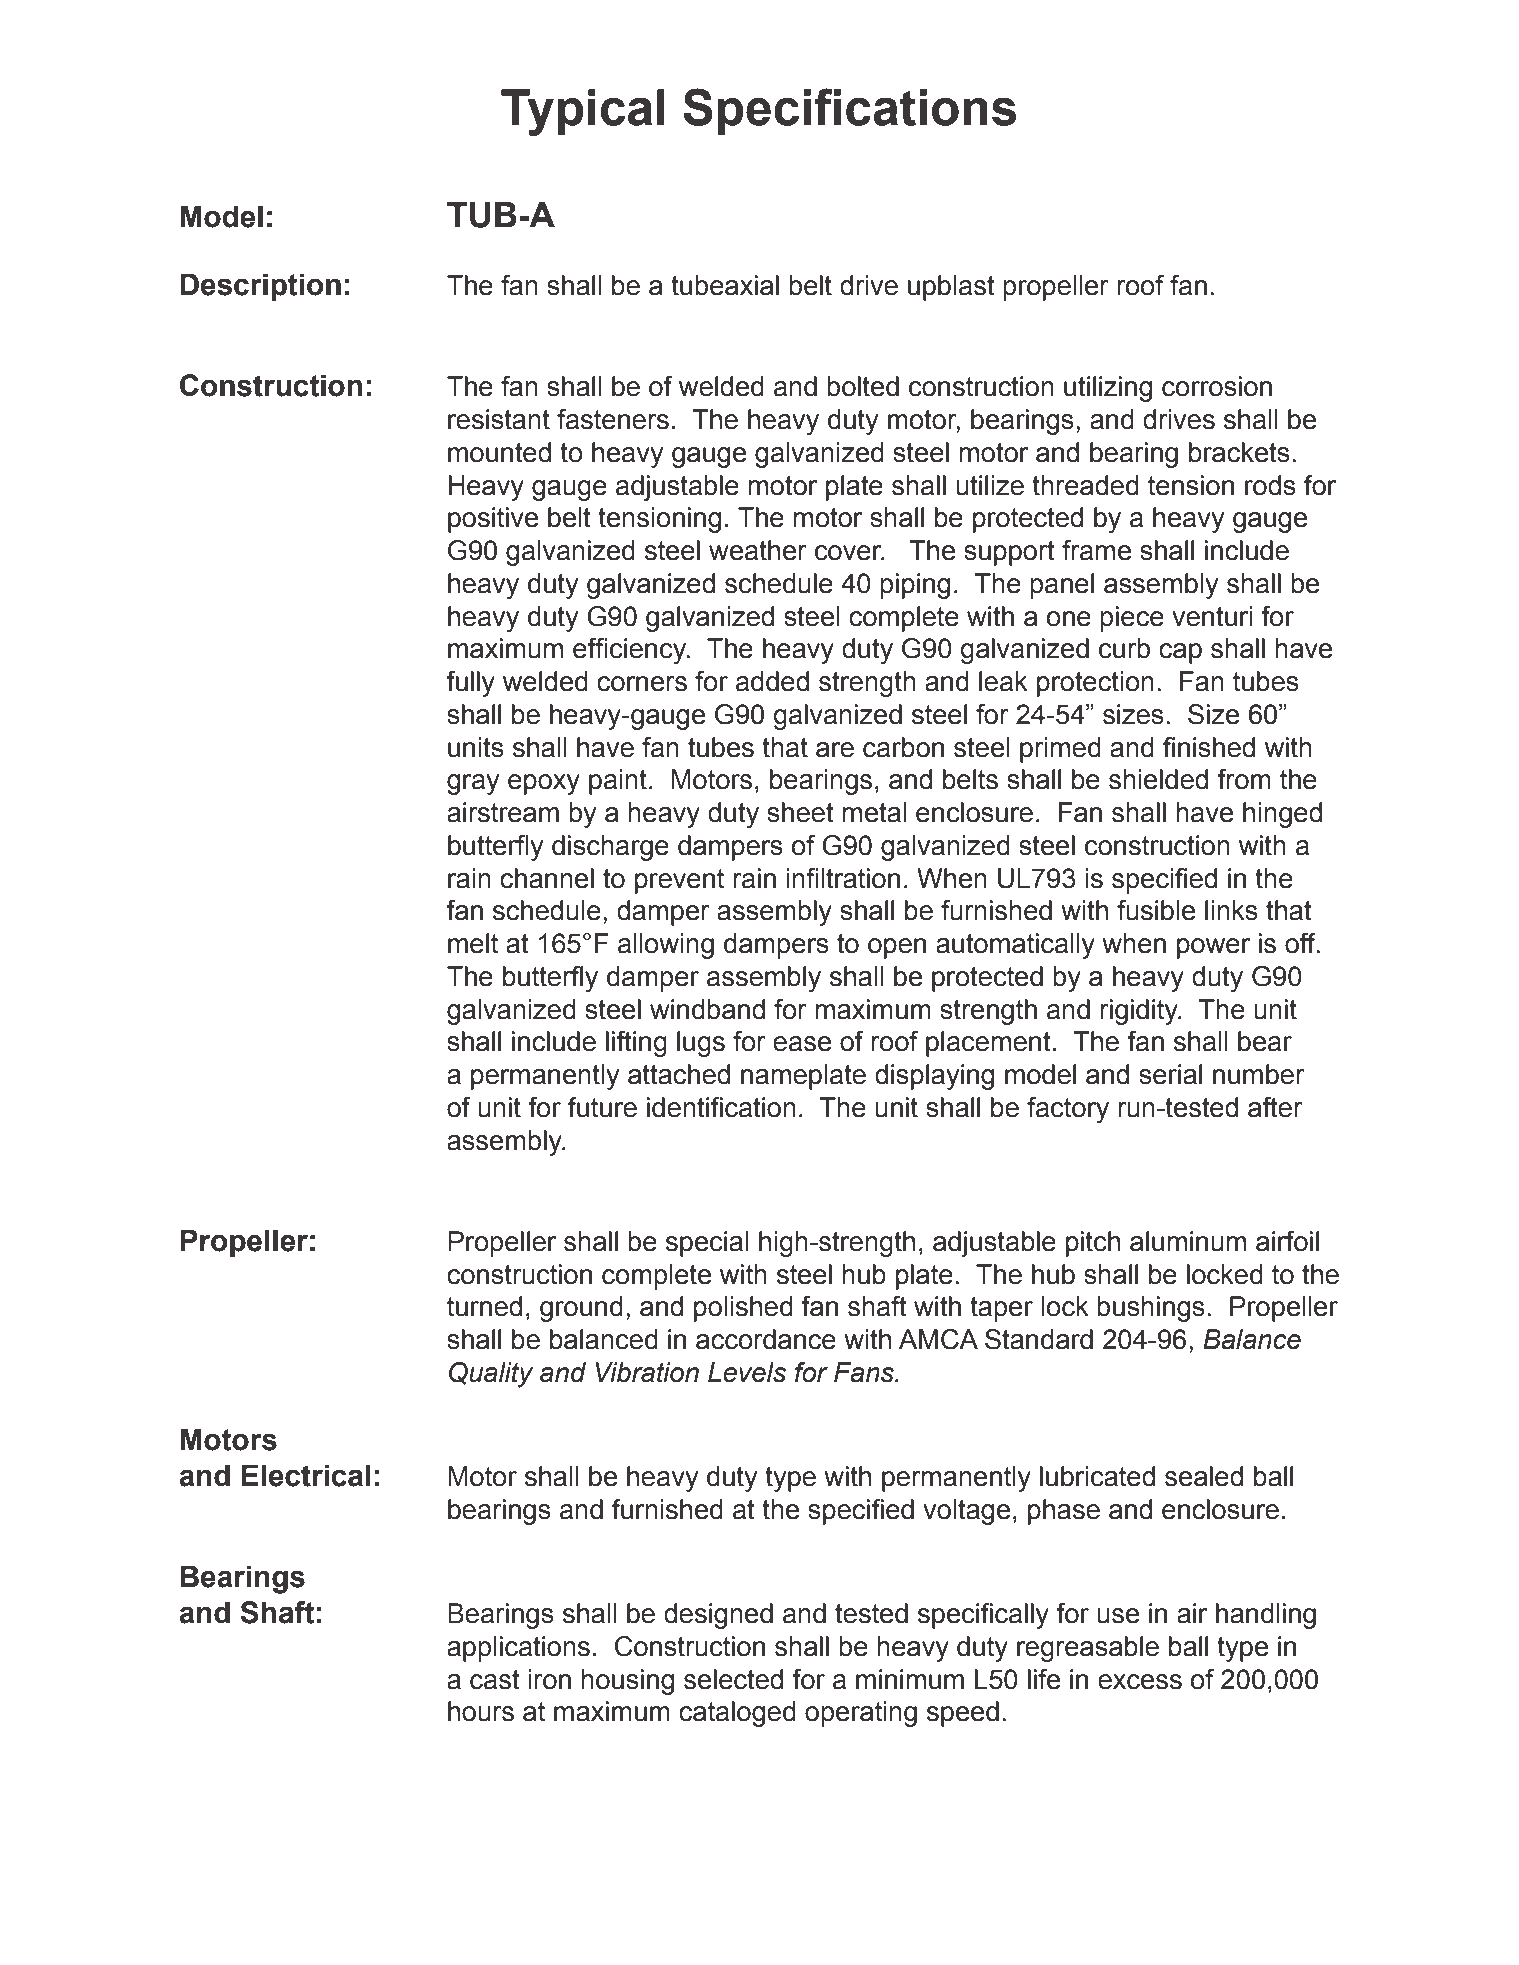 The height and width of the image is (1965, 1519). Describe the element at coordinates (849, 111) in the image. I see `Specifications` at that location.
